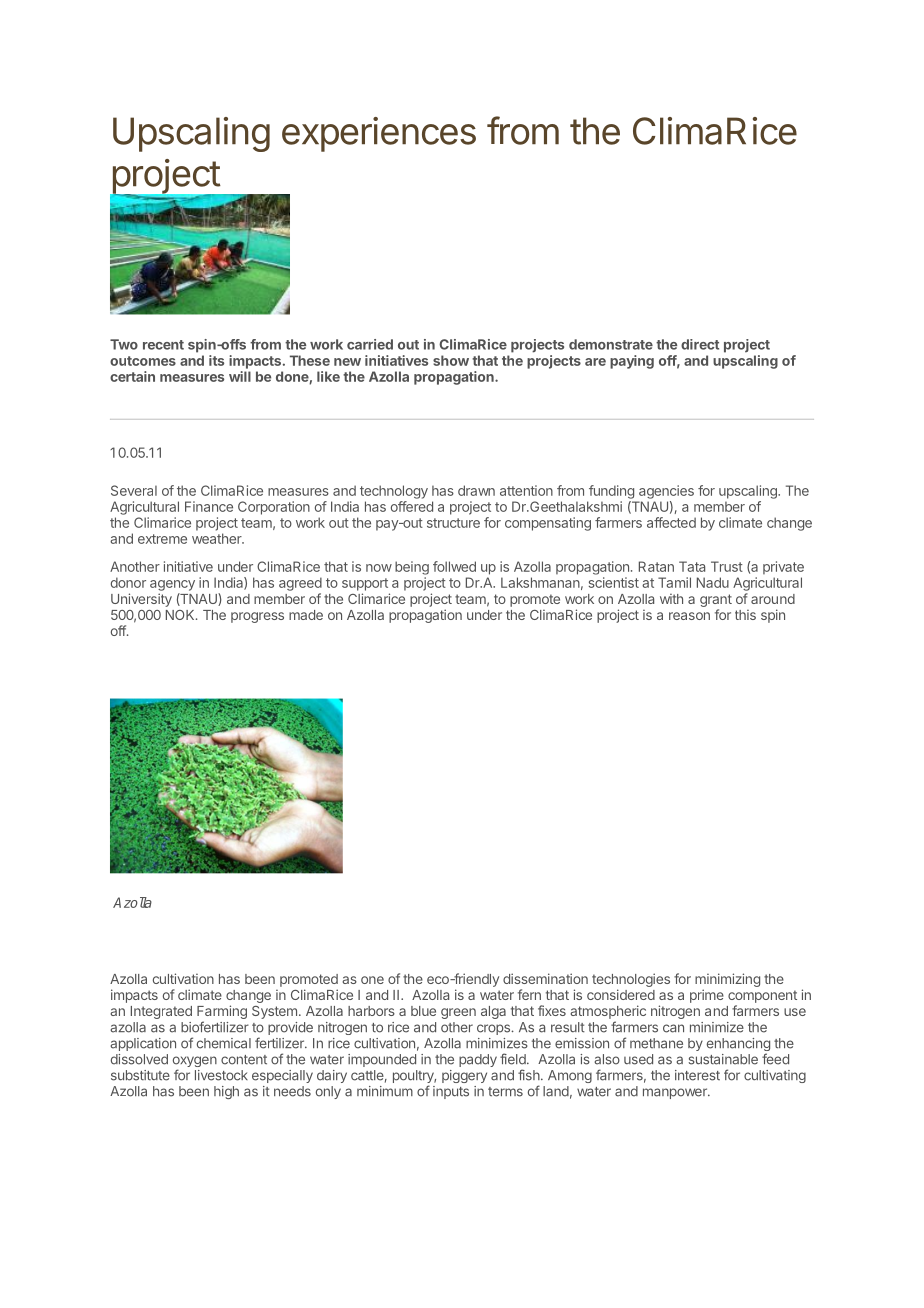 The image size is (924, 1308). Describe the element at coordinates (379, 134) in the image. I see `experiences` at that location.
